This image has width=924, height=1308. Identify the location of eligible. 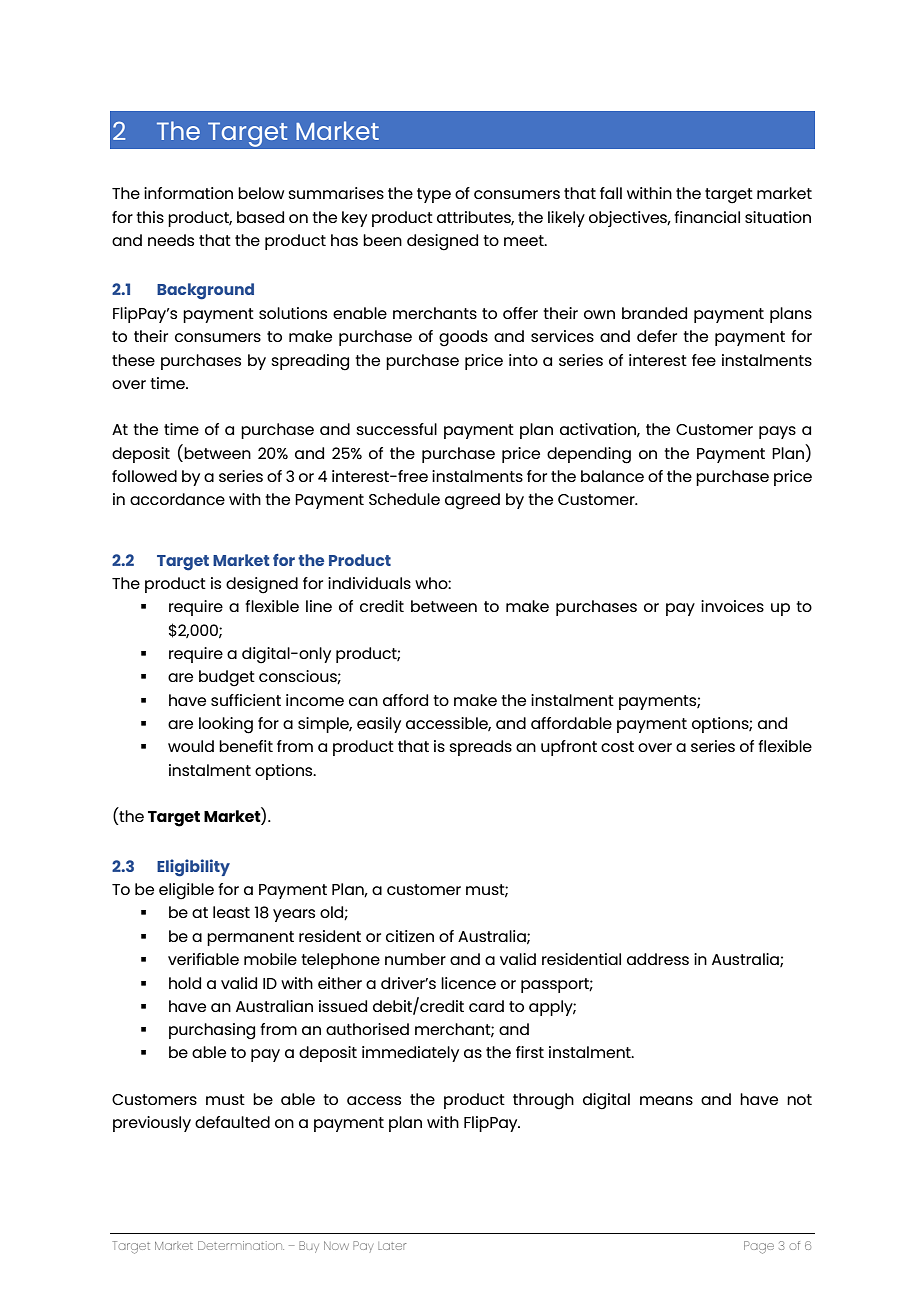
(186, 891).
